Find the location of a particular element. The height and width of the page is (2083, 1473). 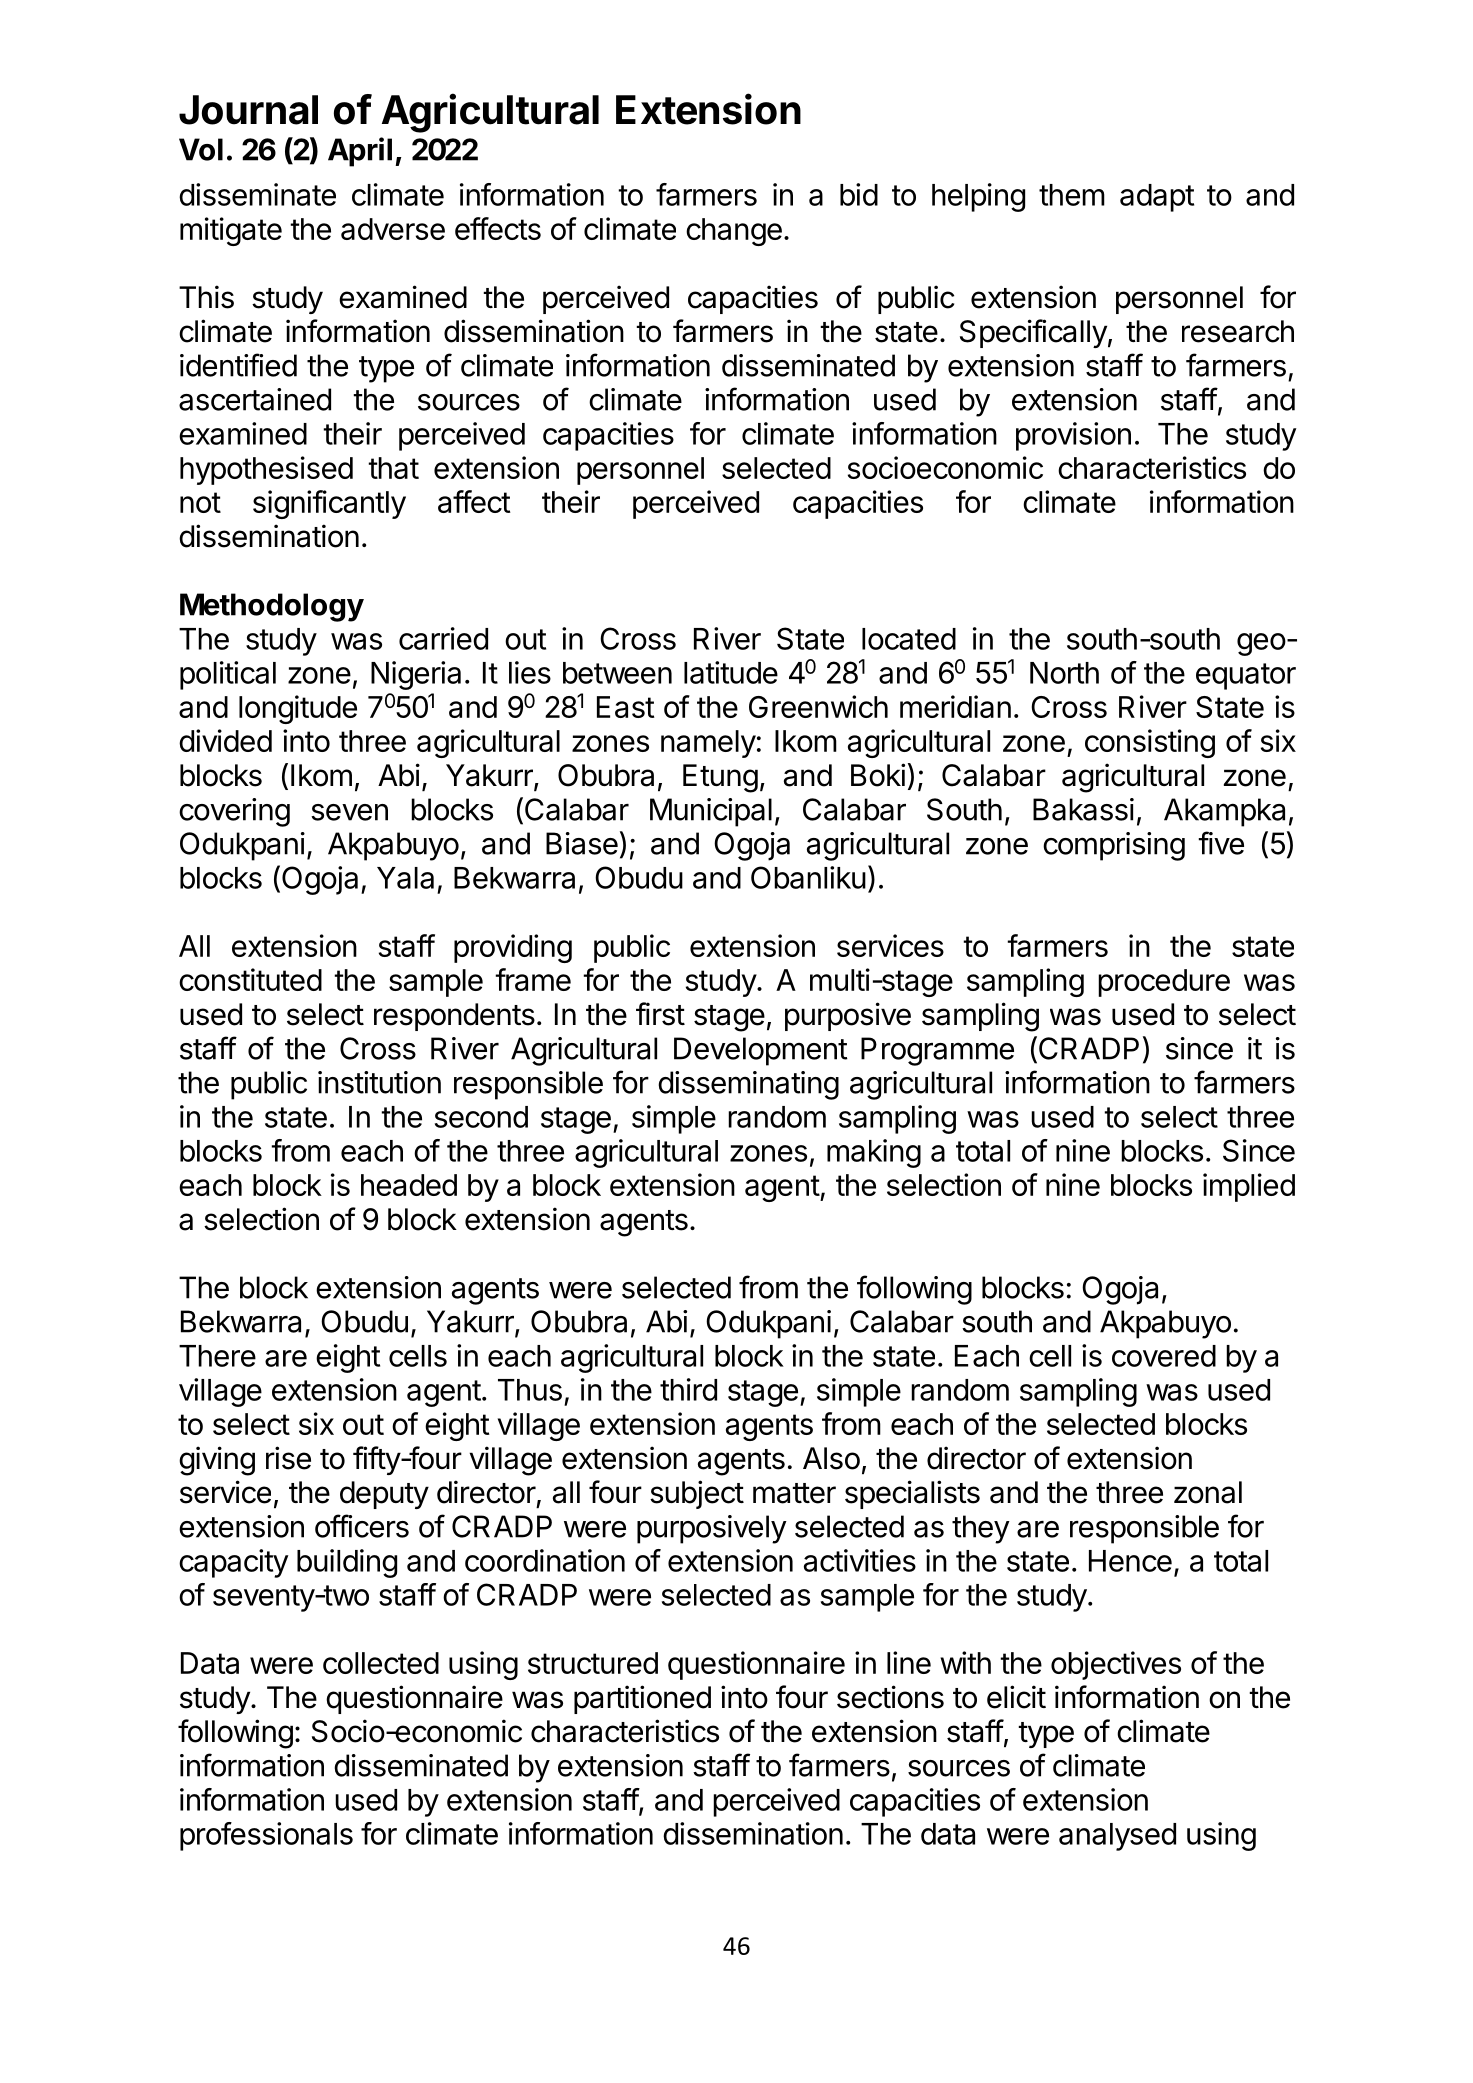

first is located at coordinates (660, 1014).
